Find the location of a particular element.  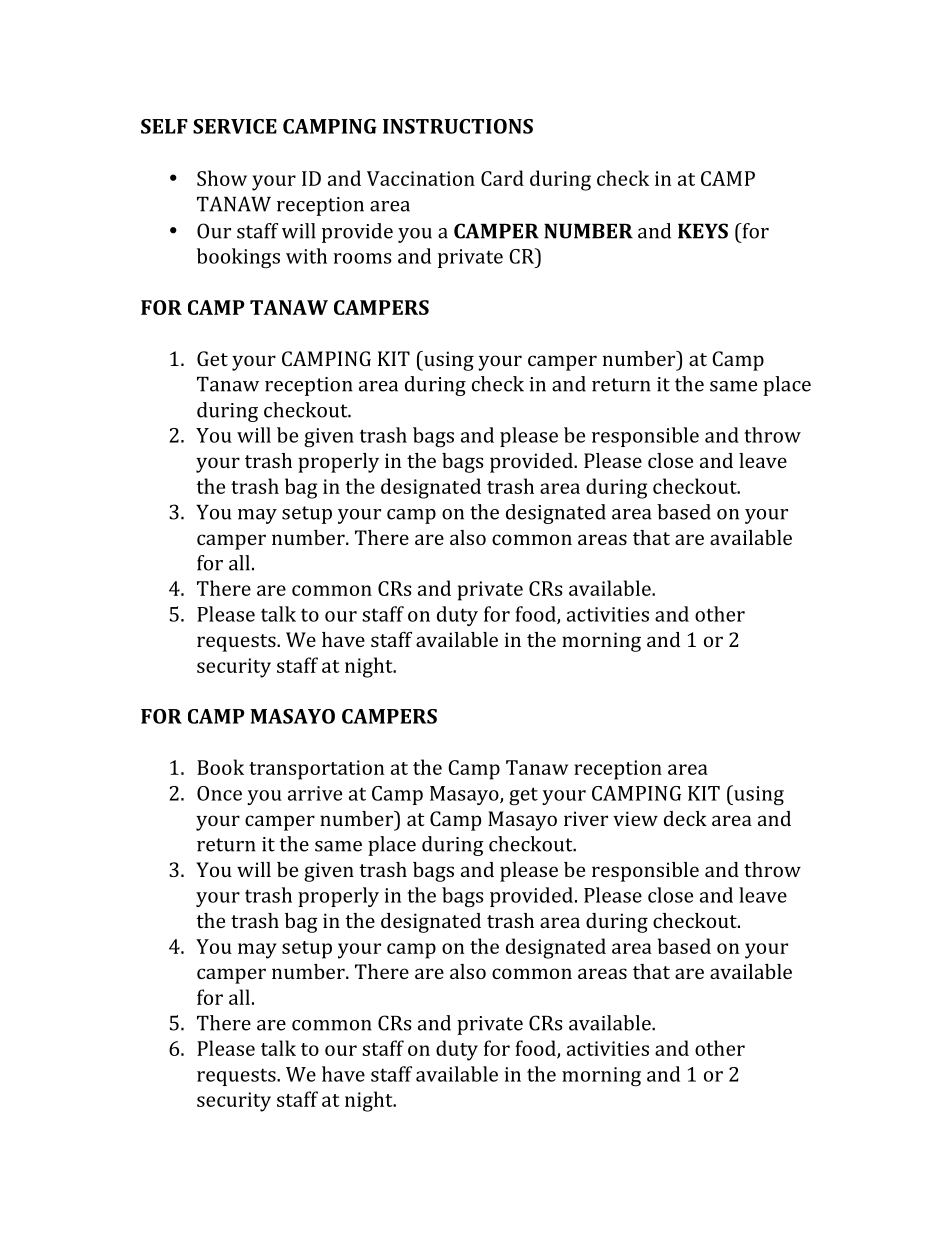

Card is located at coordinates (502, 178).
